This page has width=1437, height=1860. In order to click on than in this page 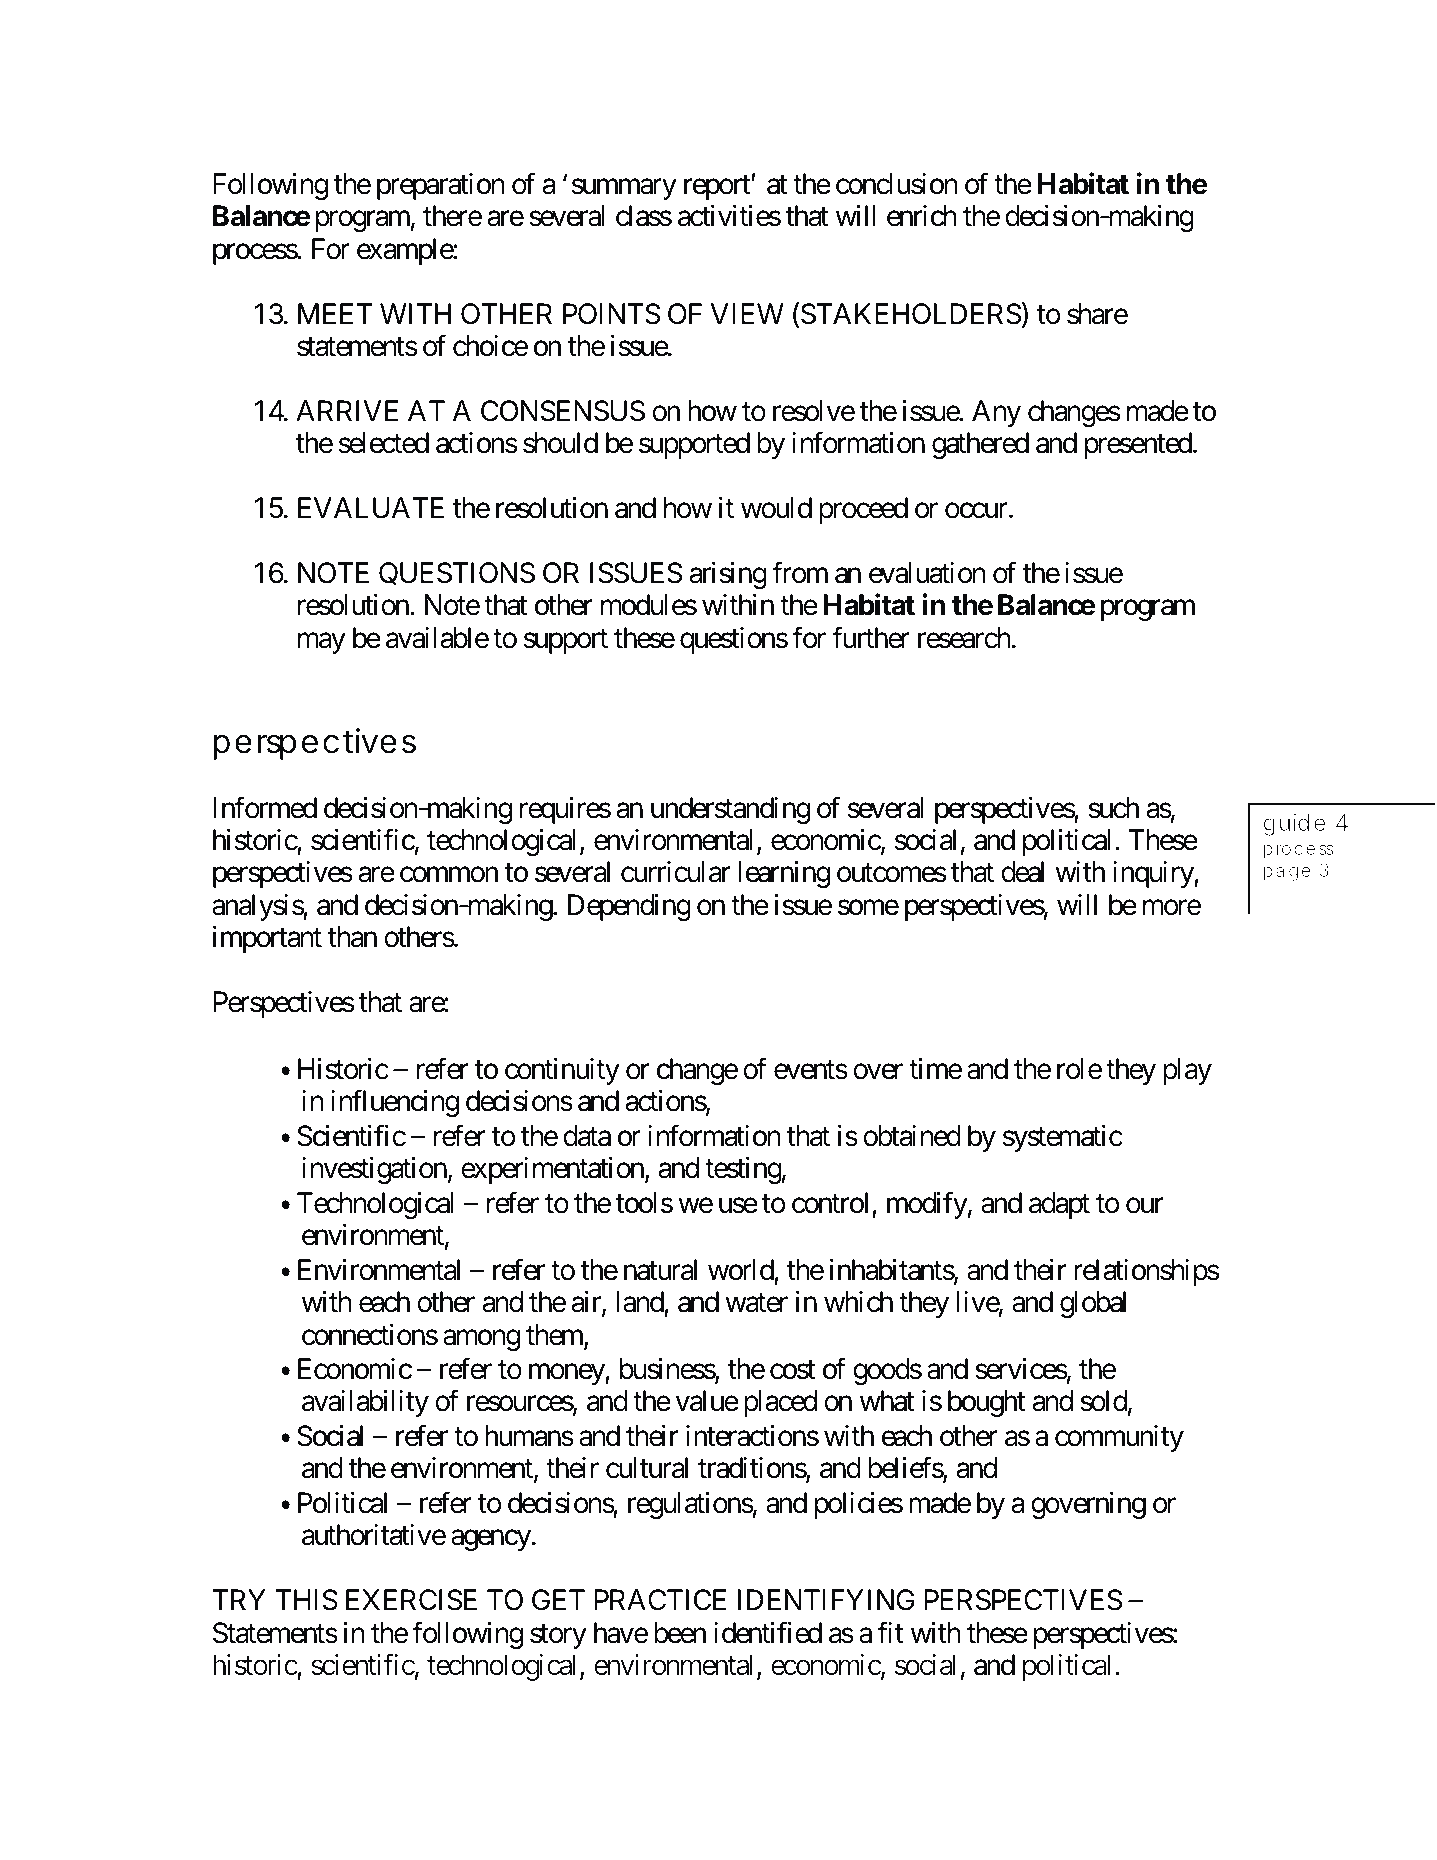, I will do `click(352, 937)`.
